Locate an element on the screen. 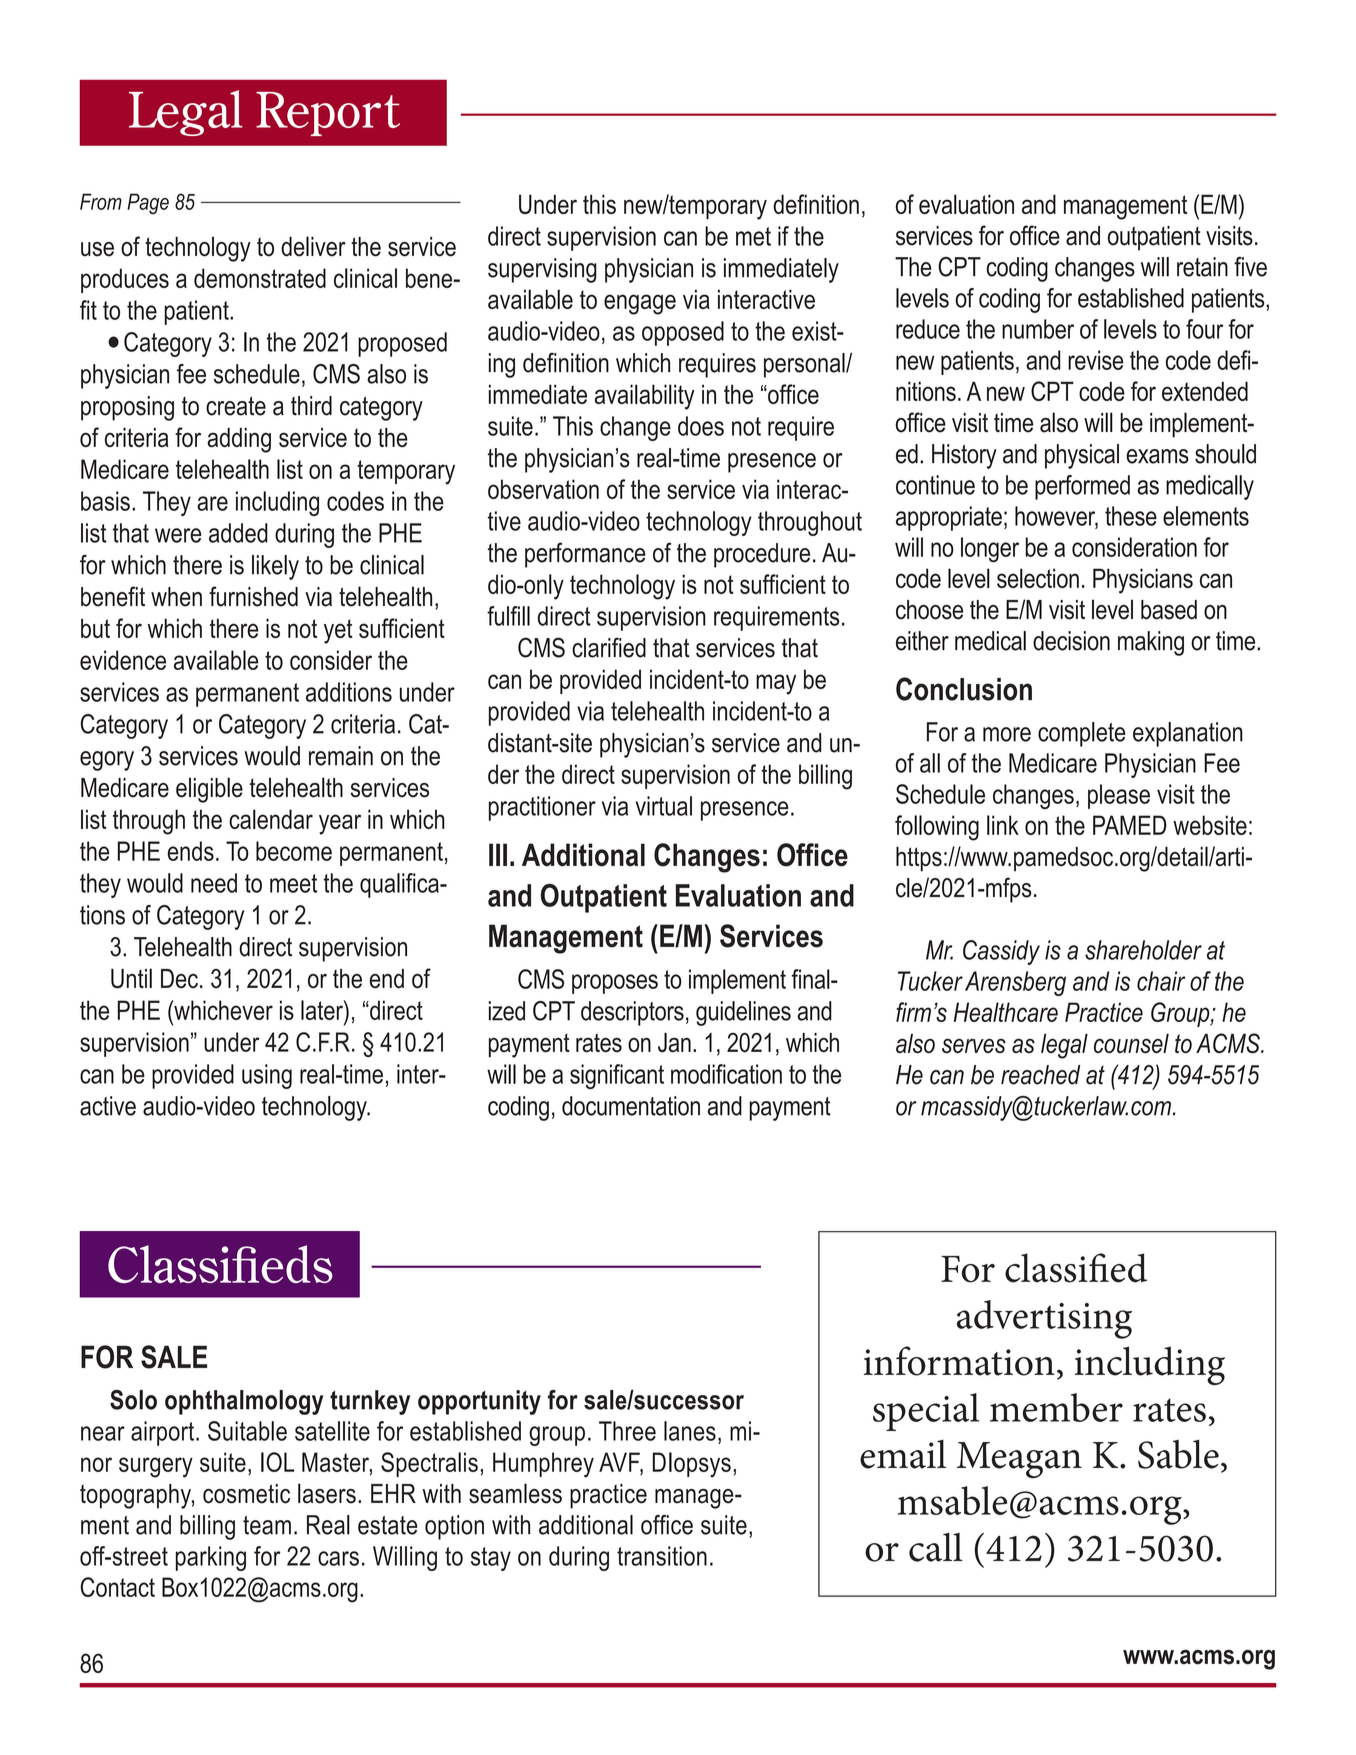 The height and width of the screenshot is (1755, 1356). reached is located at coordinates (1040, 1075).
